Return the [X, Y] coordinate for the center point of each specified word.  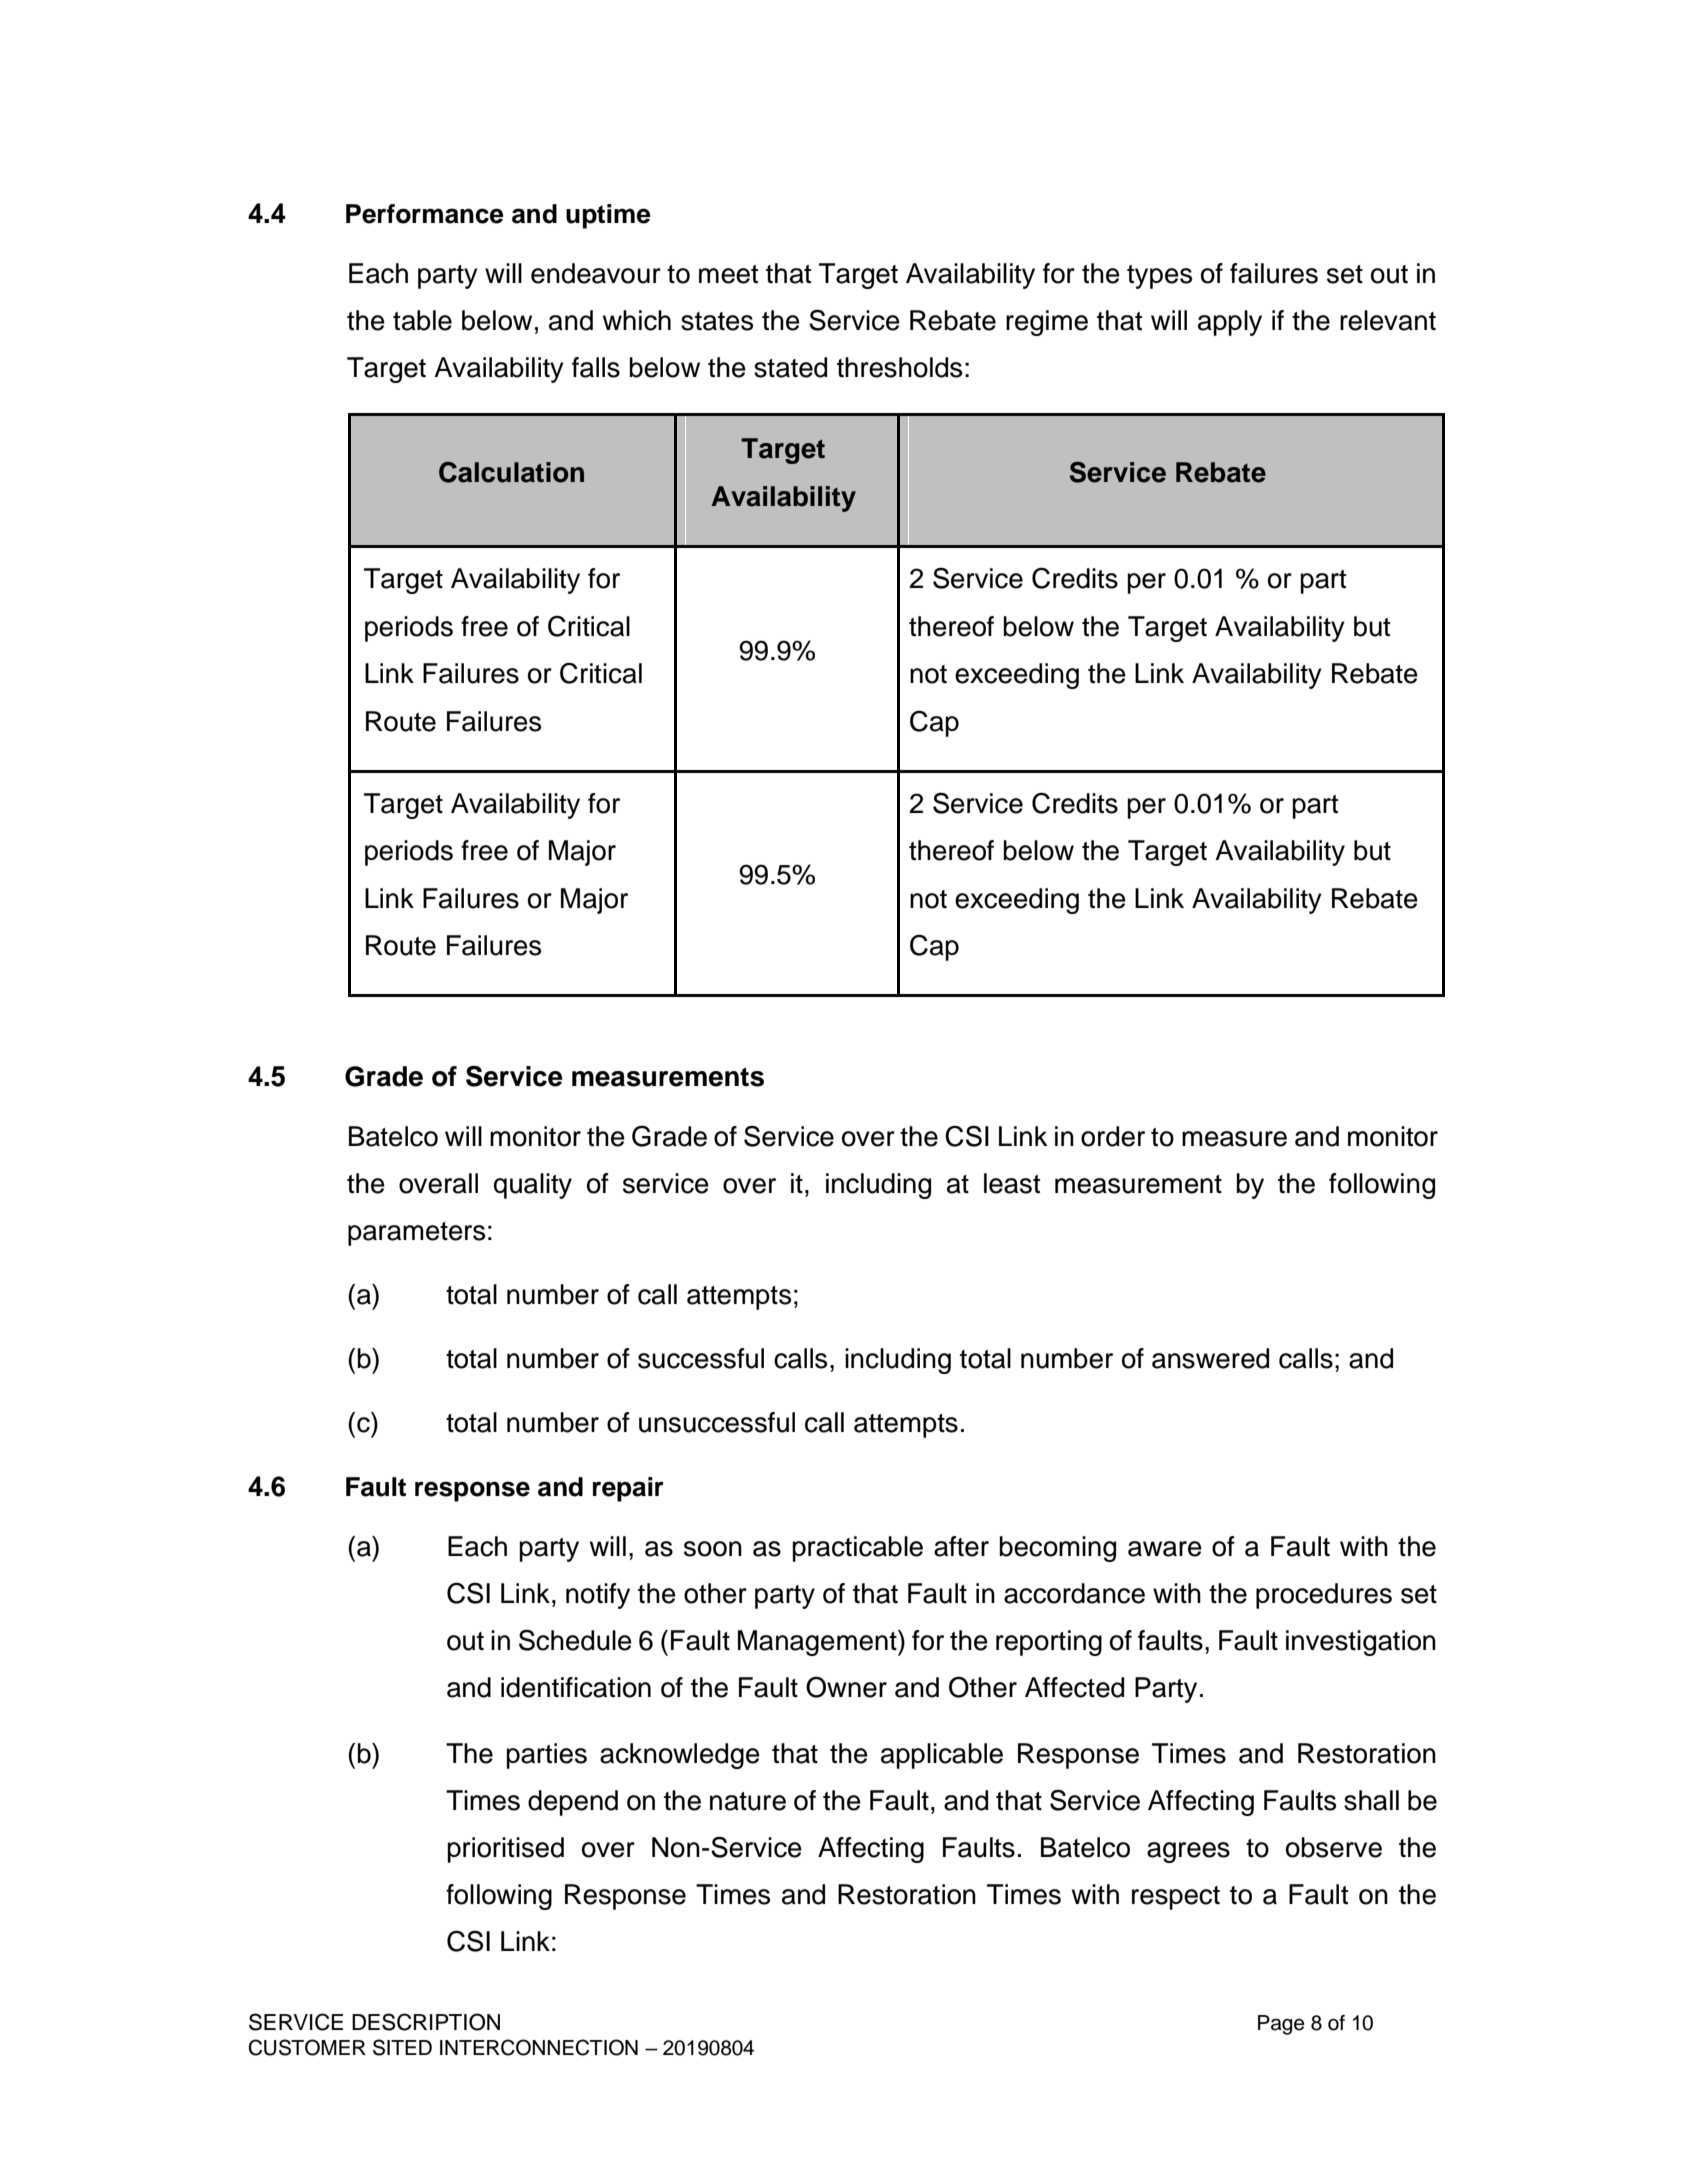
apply [1230, 323]
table [422, 320]
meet [728, 274]
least [1012, 1183]
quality [533, 1186]
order [1113, 1136]
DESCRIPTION [426, 2022]
